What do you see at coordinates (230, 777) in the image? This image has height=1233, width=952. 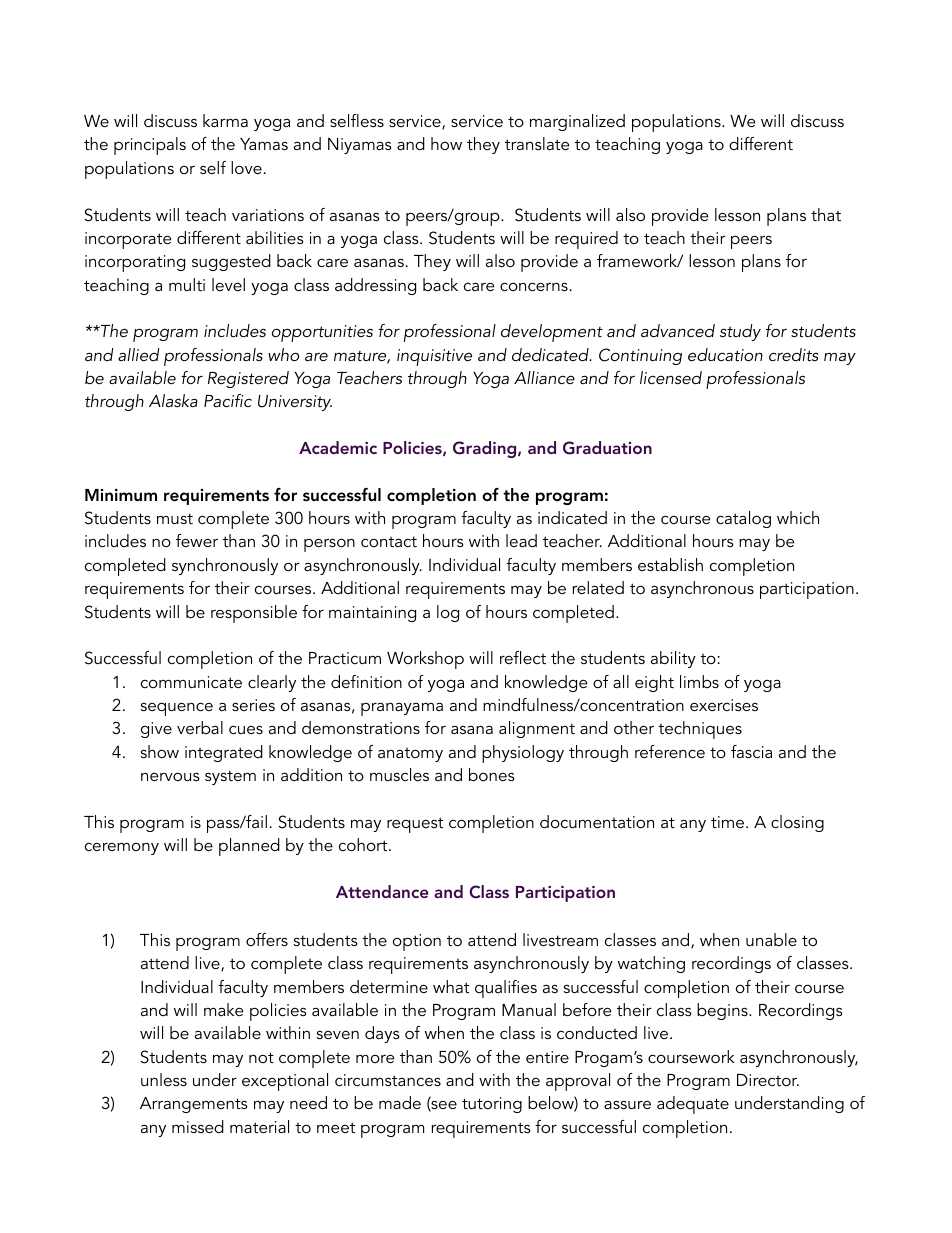 I see `system` at bounding box center [230, 777].
